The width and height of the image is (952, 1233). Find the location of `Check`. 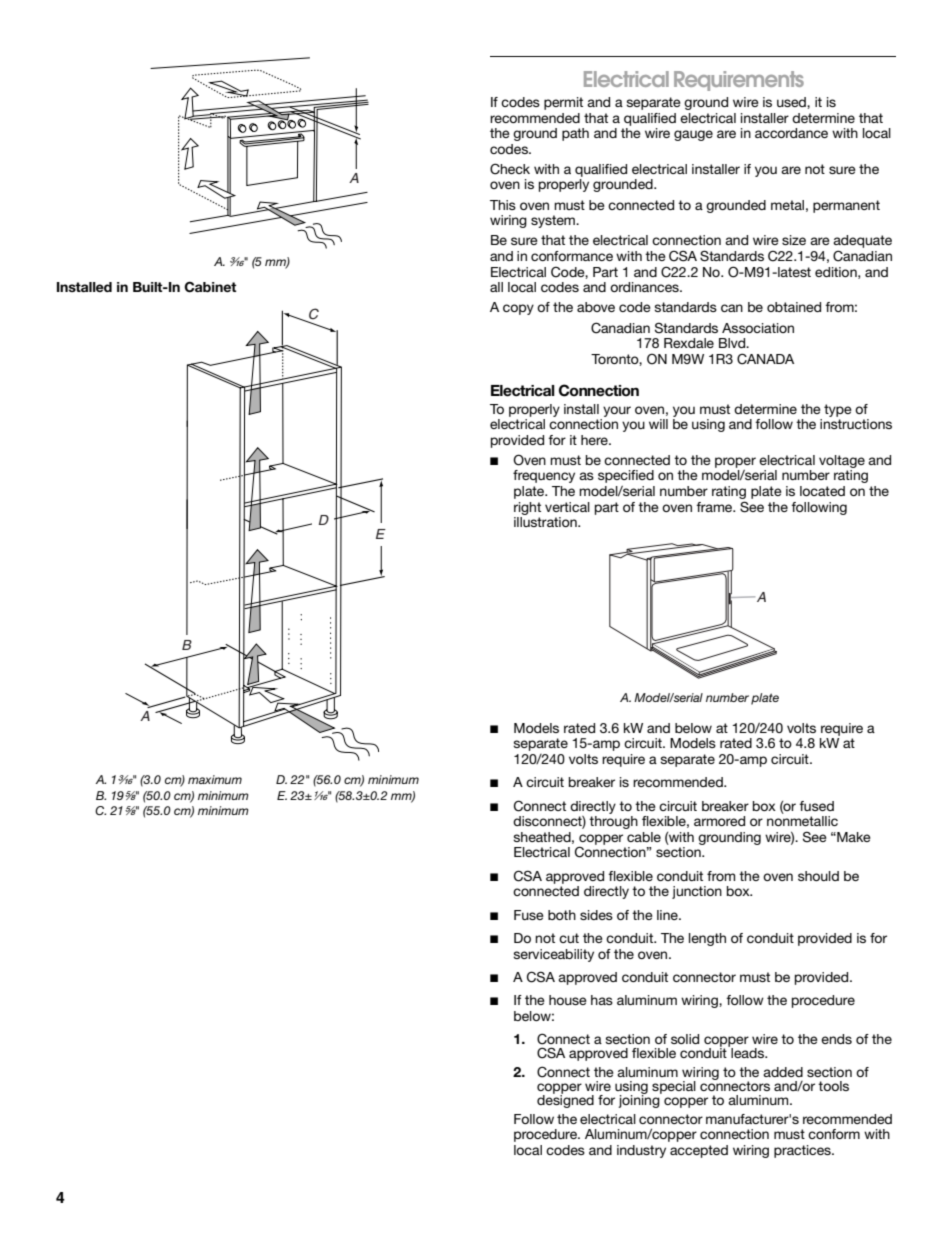

Check is located at coordinates (510, 169).
